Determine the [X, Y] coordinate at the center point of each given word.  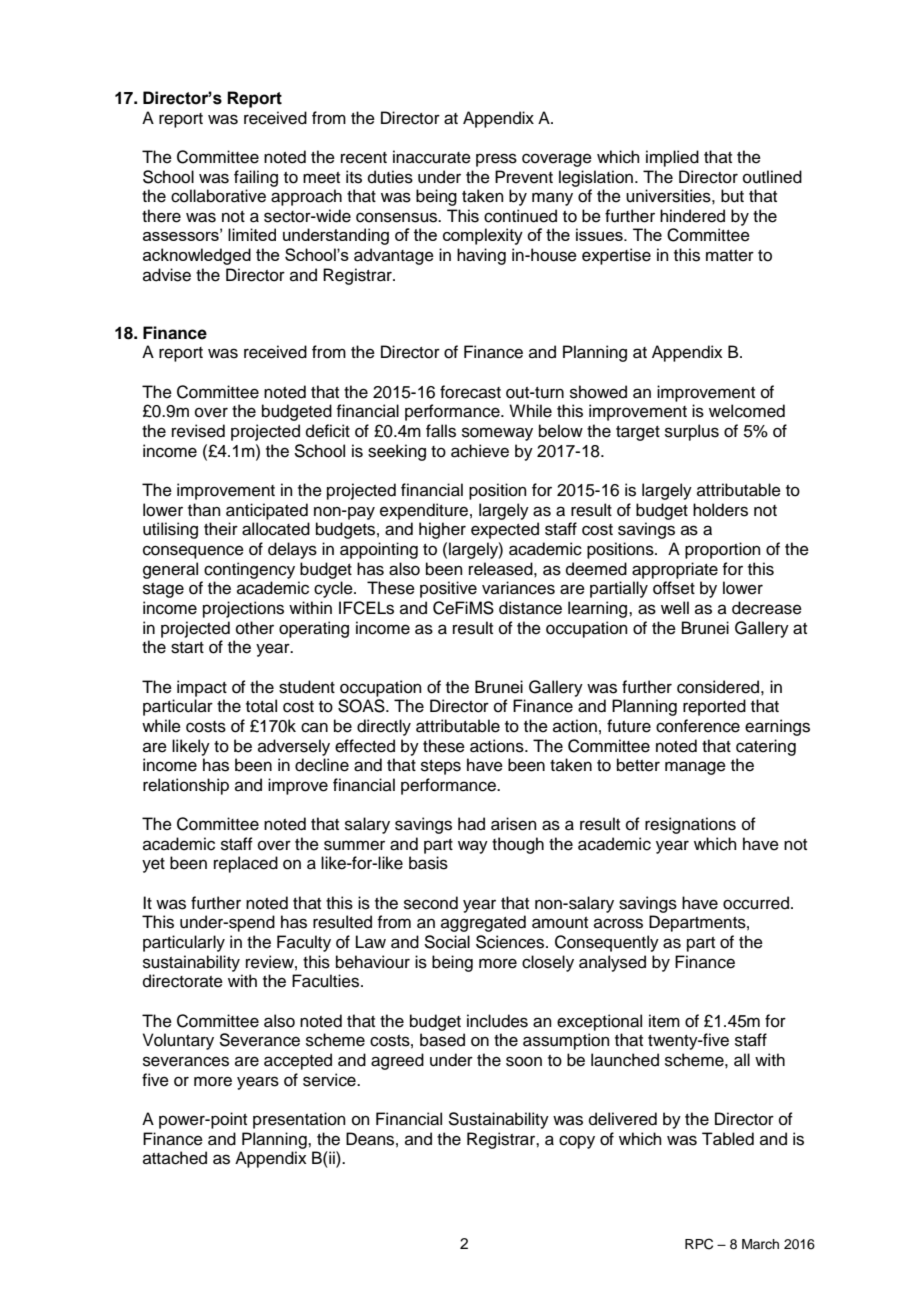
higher [442, 530]
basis [428, 863]
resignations [690, 825]
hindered [692, 216]
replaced [246, 864]
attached [175, 1158]
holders [720, 510]
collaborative [218, 196]
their [221, 529]
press [496, 160]
